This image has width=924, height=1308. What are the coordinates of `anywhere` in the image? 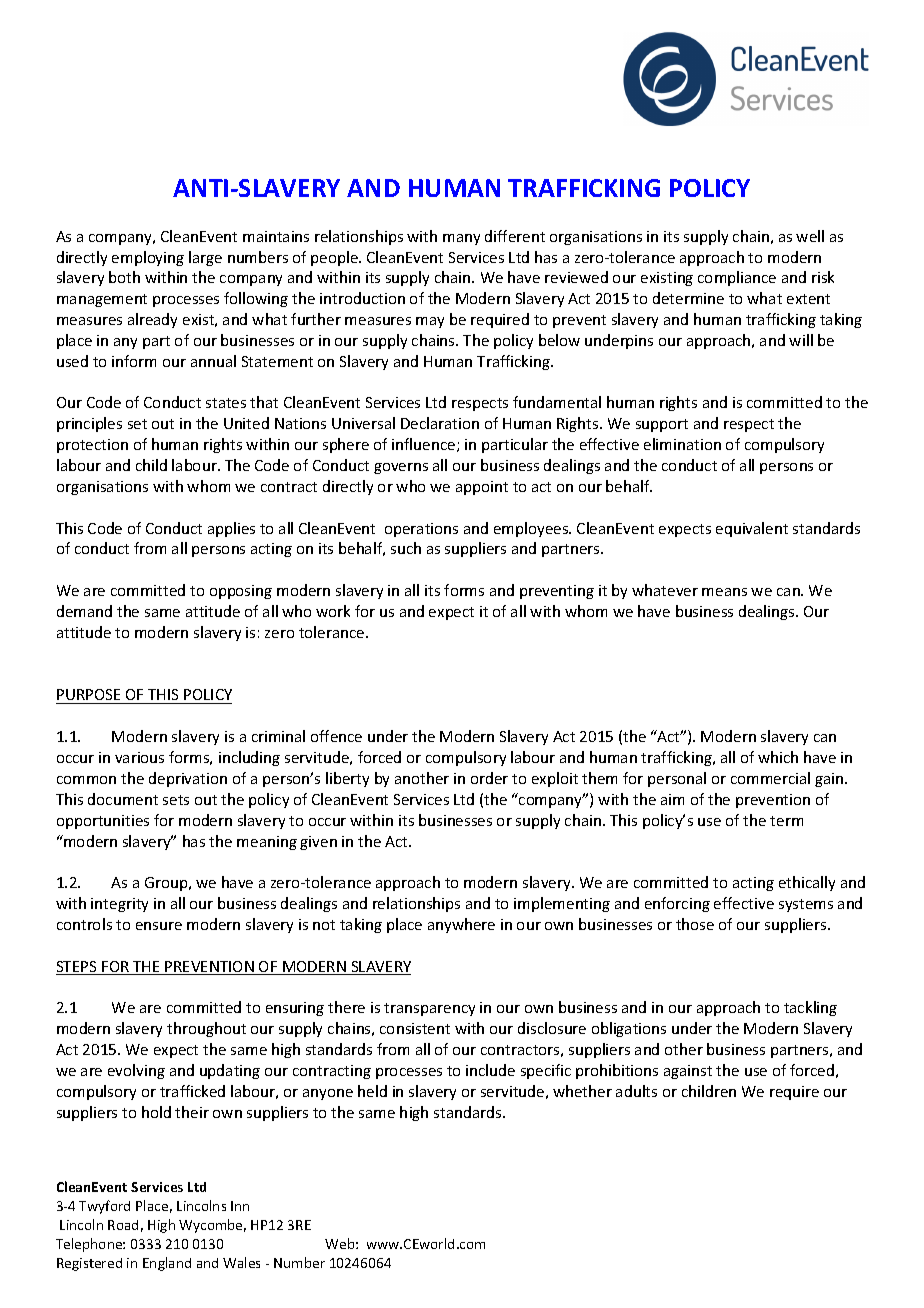 It's located at (461, 925).
